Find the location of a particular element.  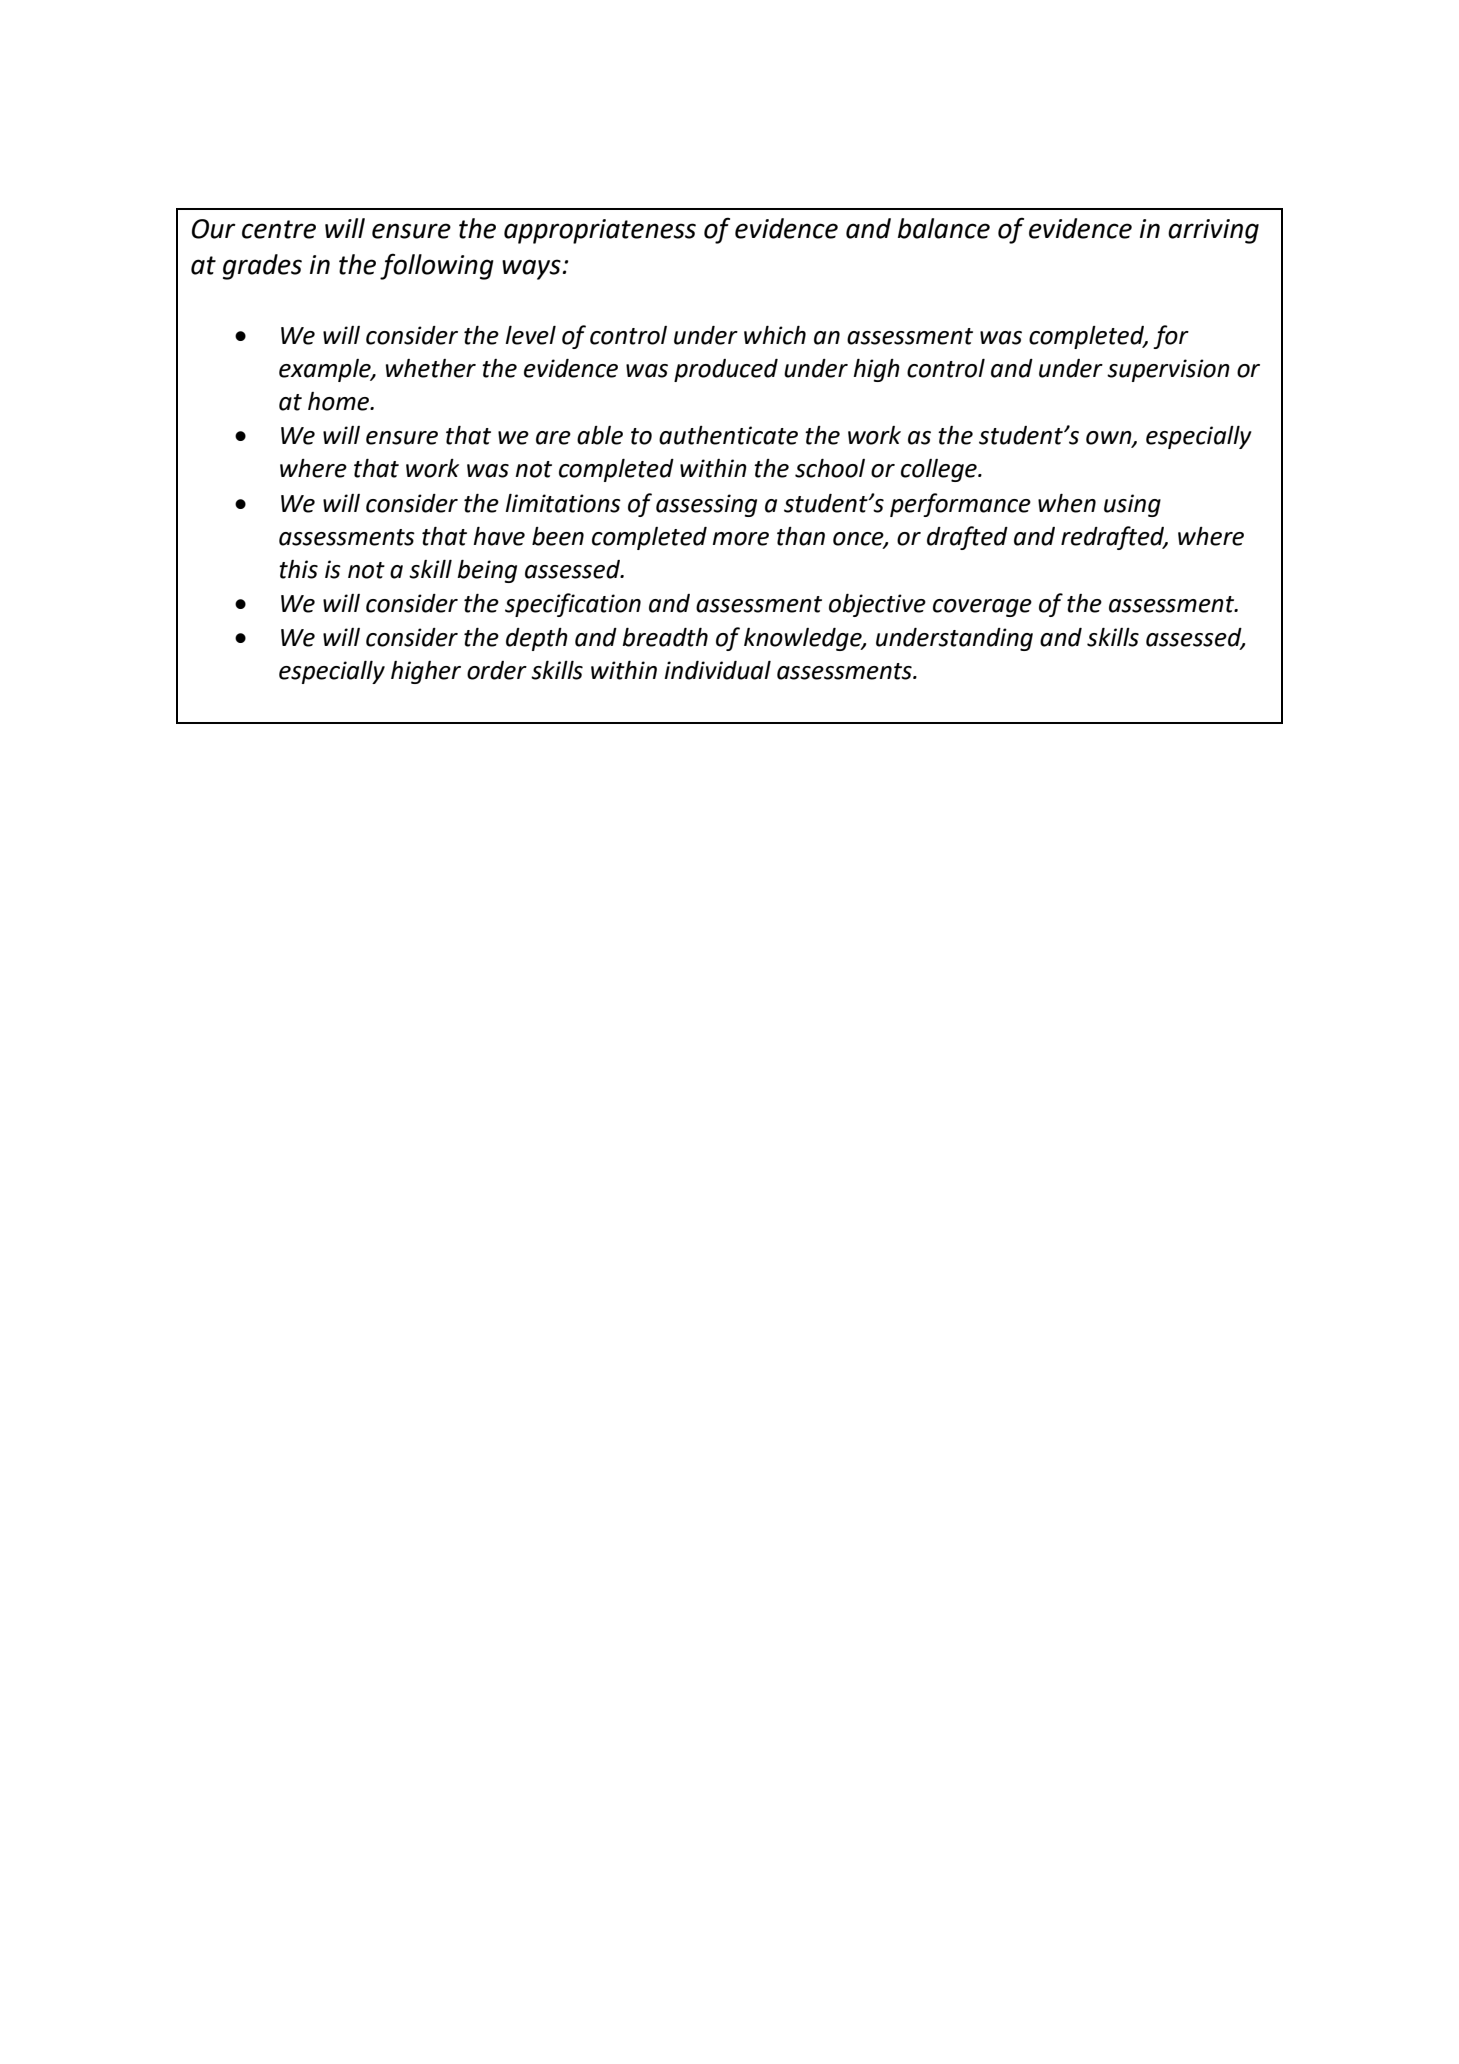

home is located at coordinates (339, 401).
